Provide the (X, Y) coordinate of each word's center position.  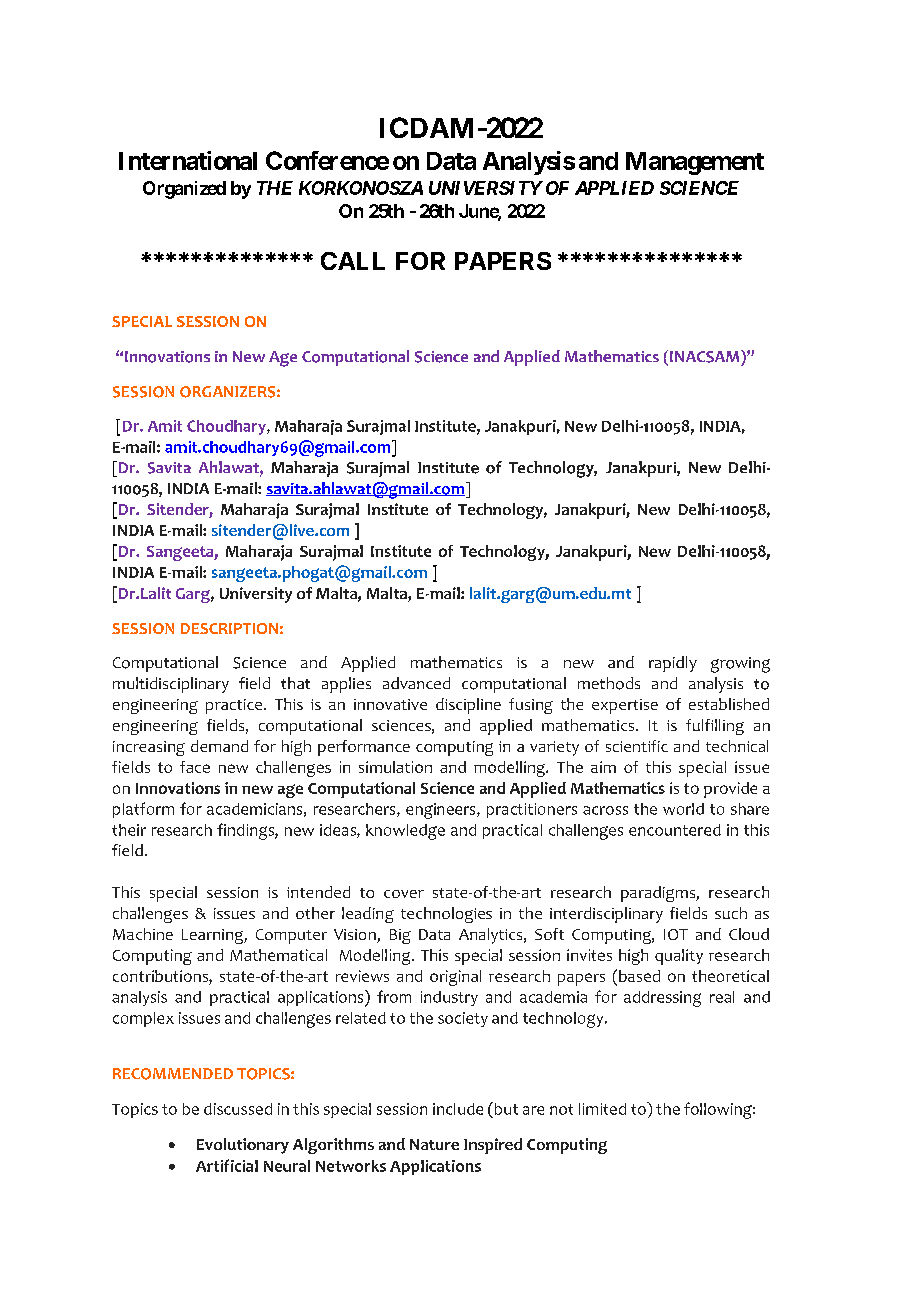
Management (695, 163)
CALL (353, 261)
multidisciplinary (171, 685)
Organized (184, 190)
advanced (416, 683)
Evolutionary (243, 1146)
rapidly (673, 664)
